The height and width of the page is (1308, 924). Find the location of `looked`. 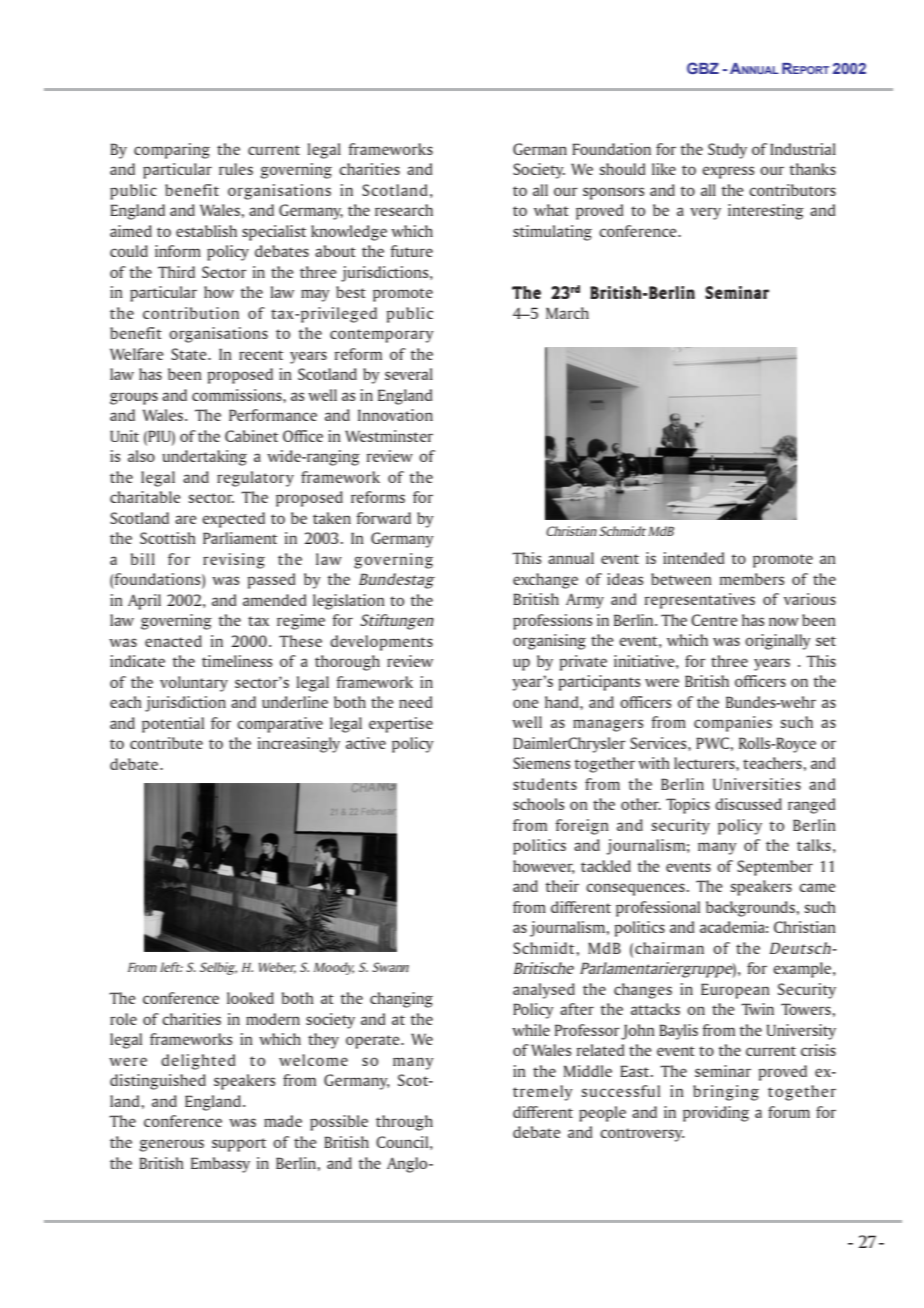

looked is located at coordinates (250, 998).
